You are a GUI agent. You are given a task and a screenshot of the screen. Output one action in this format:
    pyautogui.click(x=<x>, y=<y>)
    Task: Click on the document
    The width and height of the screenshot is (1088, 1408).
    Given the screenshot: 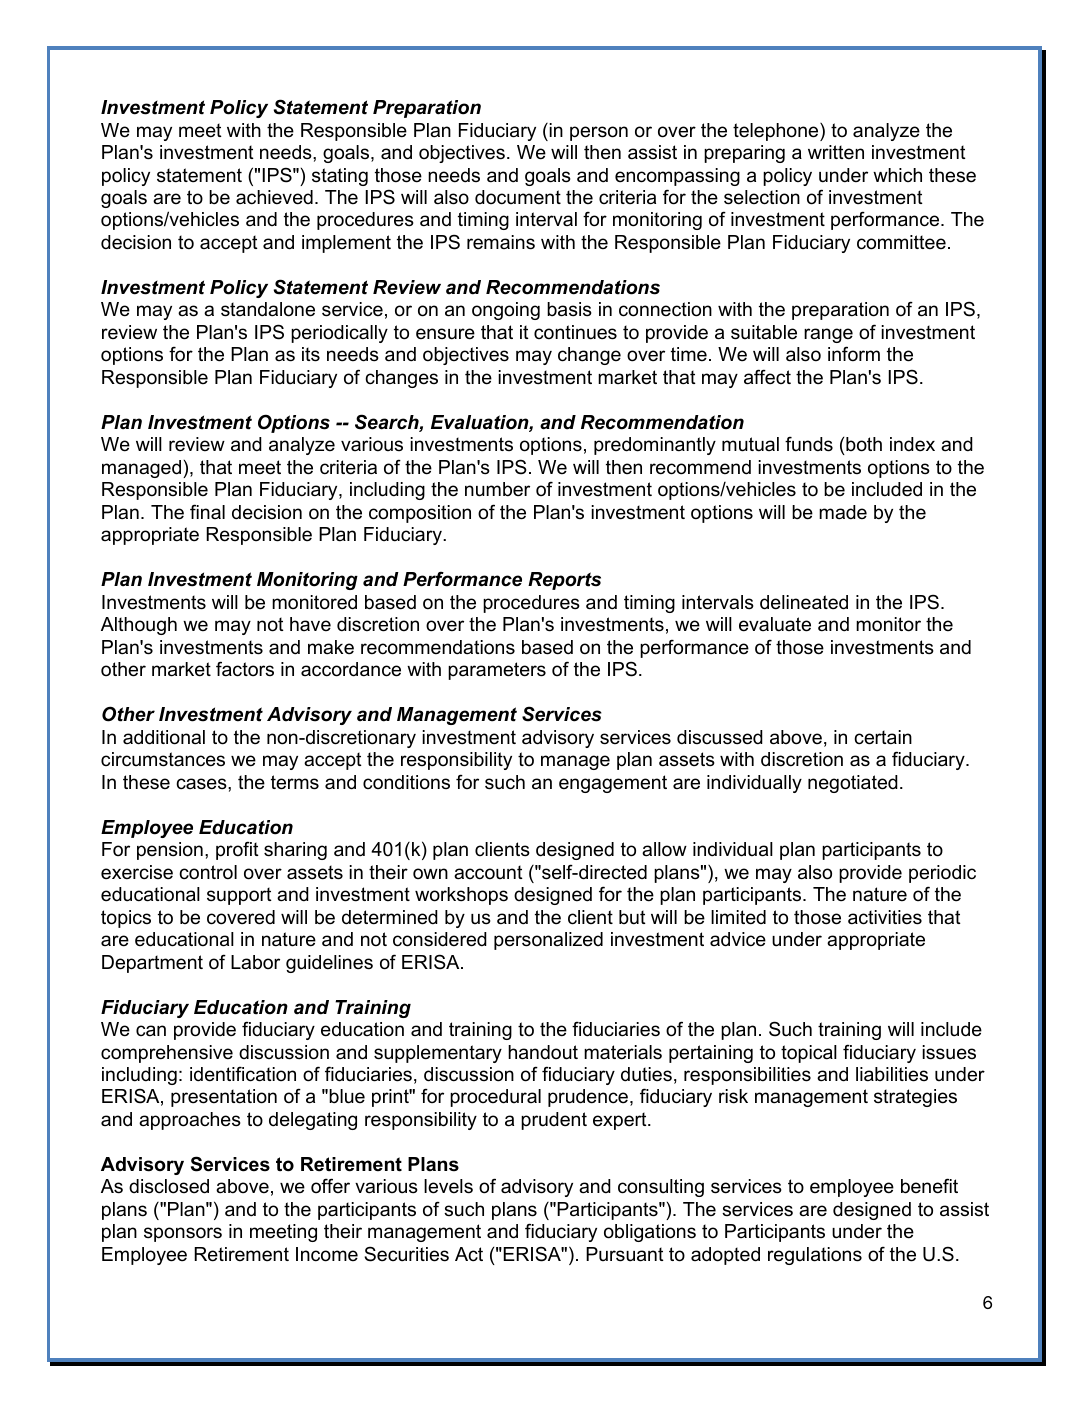 What is the action you would take?
    pyautogui.click(x=518, y=197)
